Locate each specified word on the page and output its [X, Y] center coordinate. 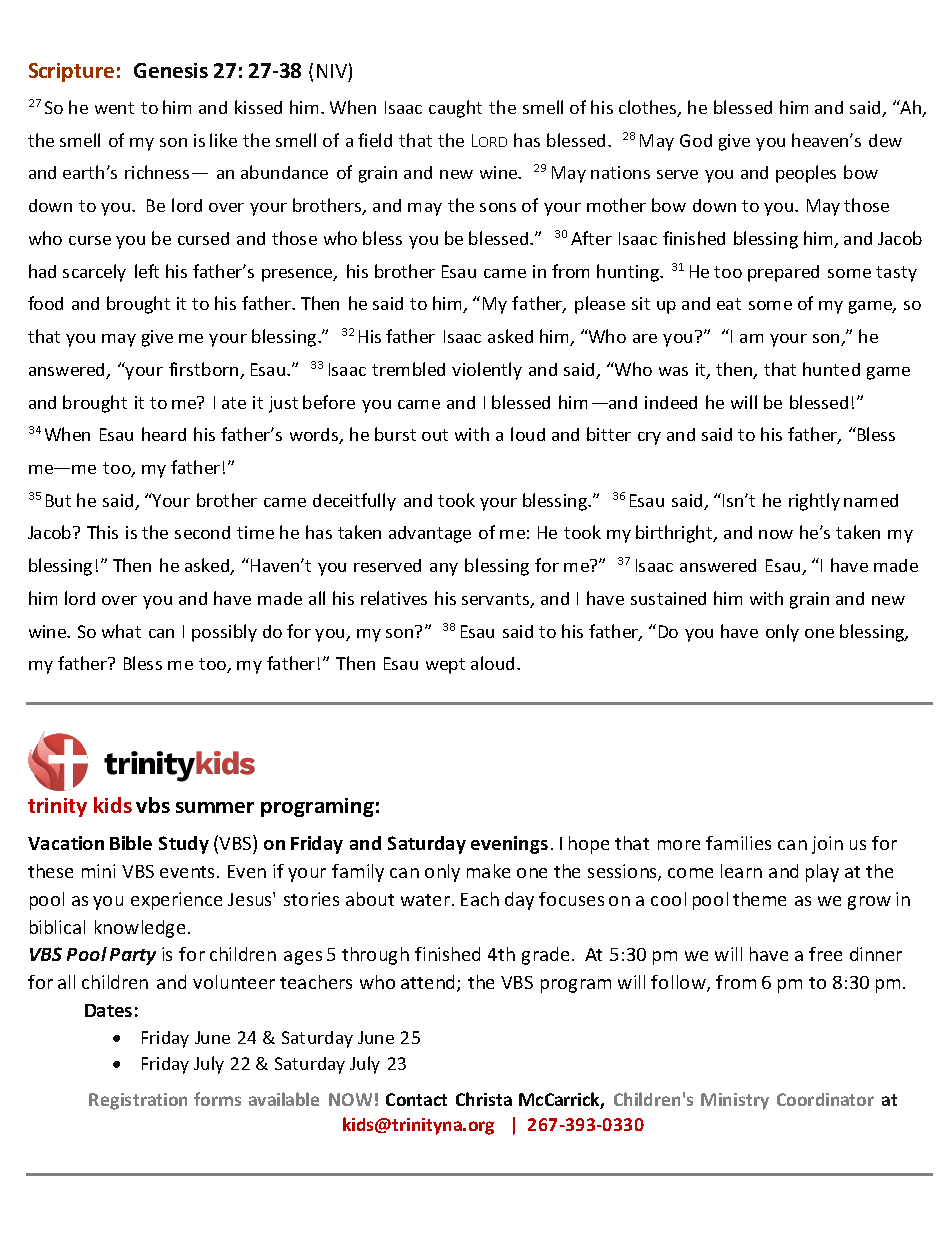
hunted [831, 369]
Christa [484, 1099]
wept [445, 666]
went [114, 108]
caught [455, 109]
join [827, 845]
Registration [138, 1101]
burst [395, 434]
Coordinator [825, 1099]
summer [215, 807]
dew [885, 140]
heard [164, 434]
